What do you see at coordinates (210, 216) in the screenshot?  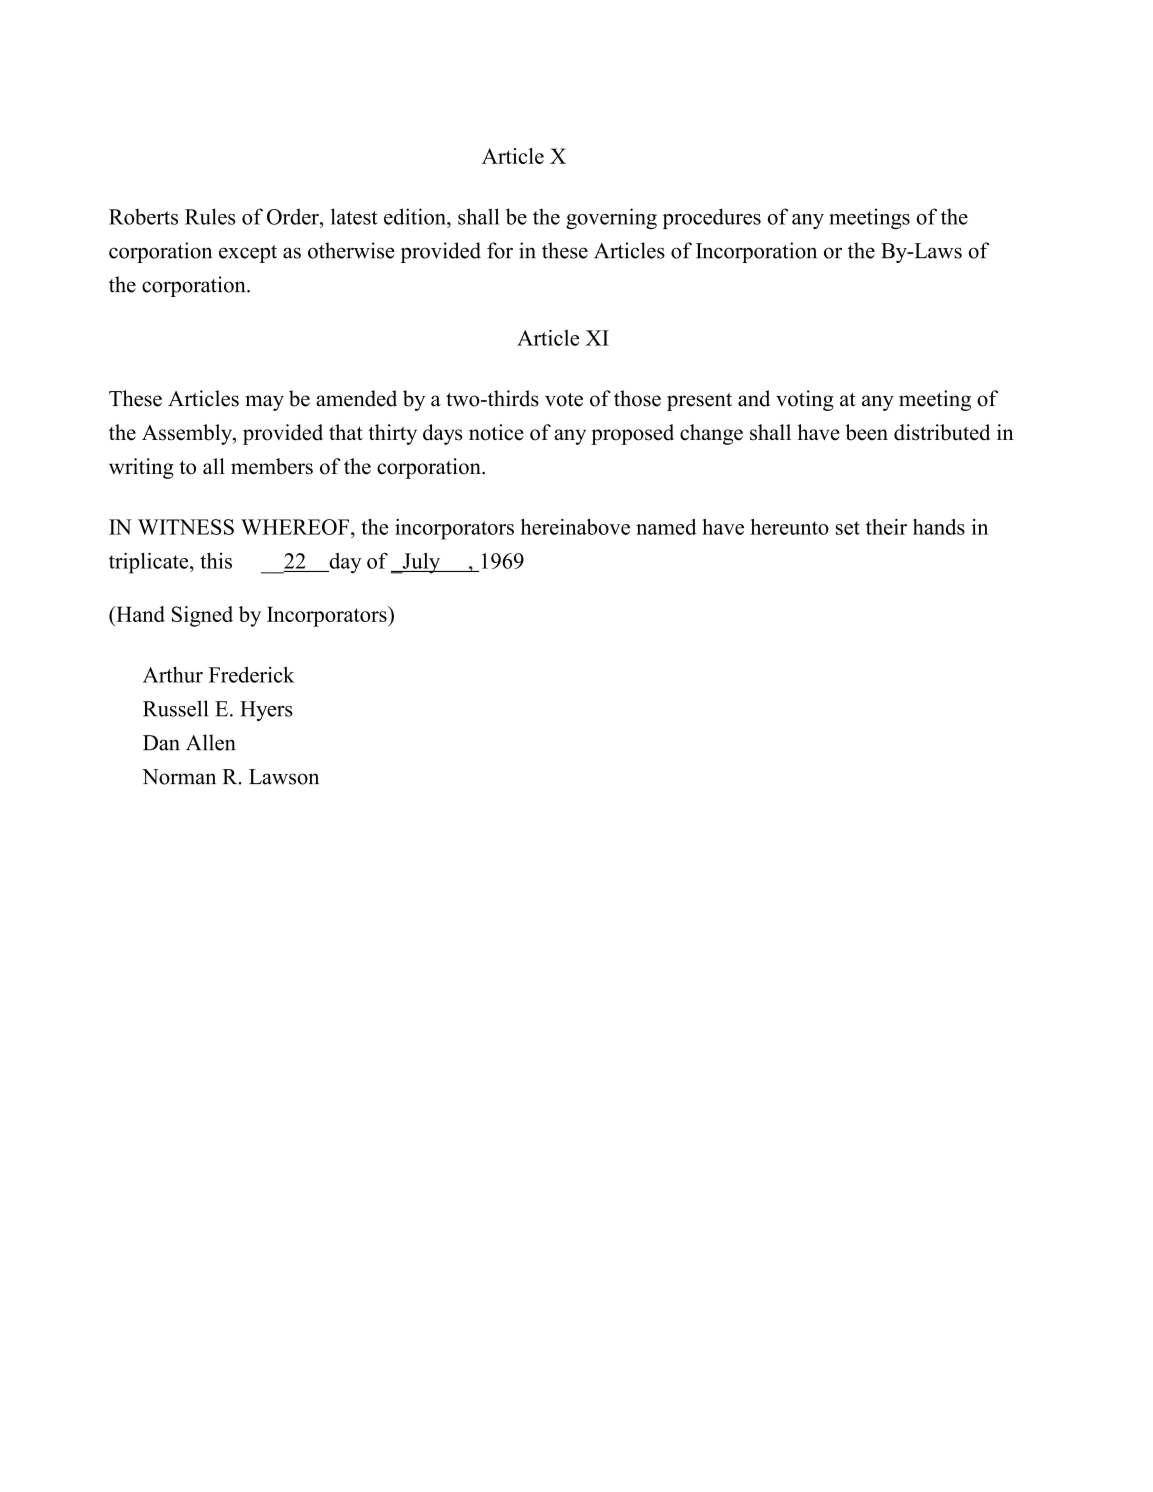 I see `Rules` at bounding box center [210, 216].
